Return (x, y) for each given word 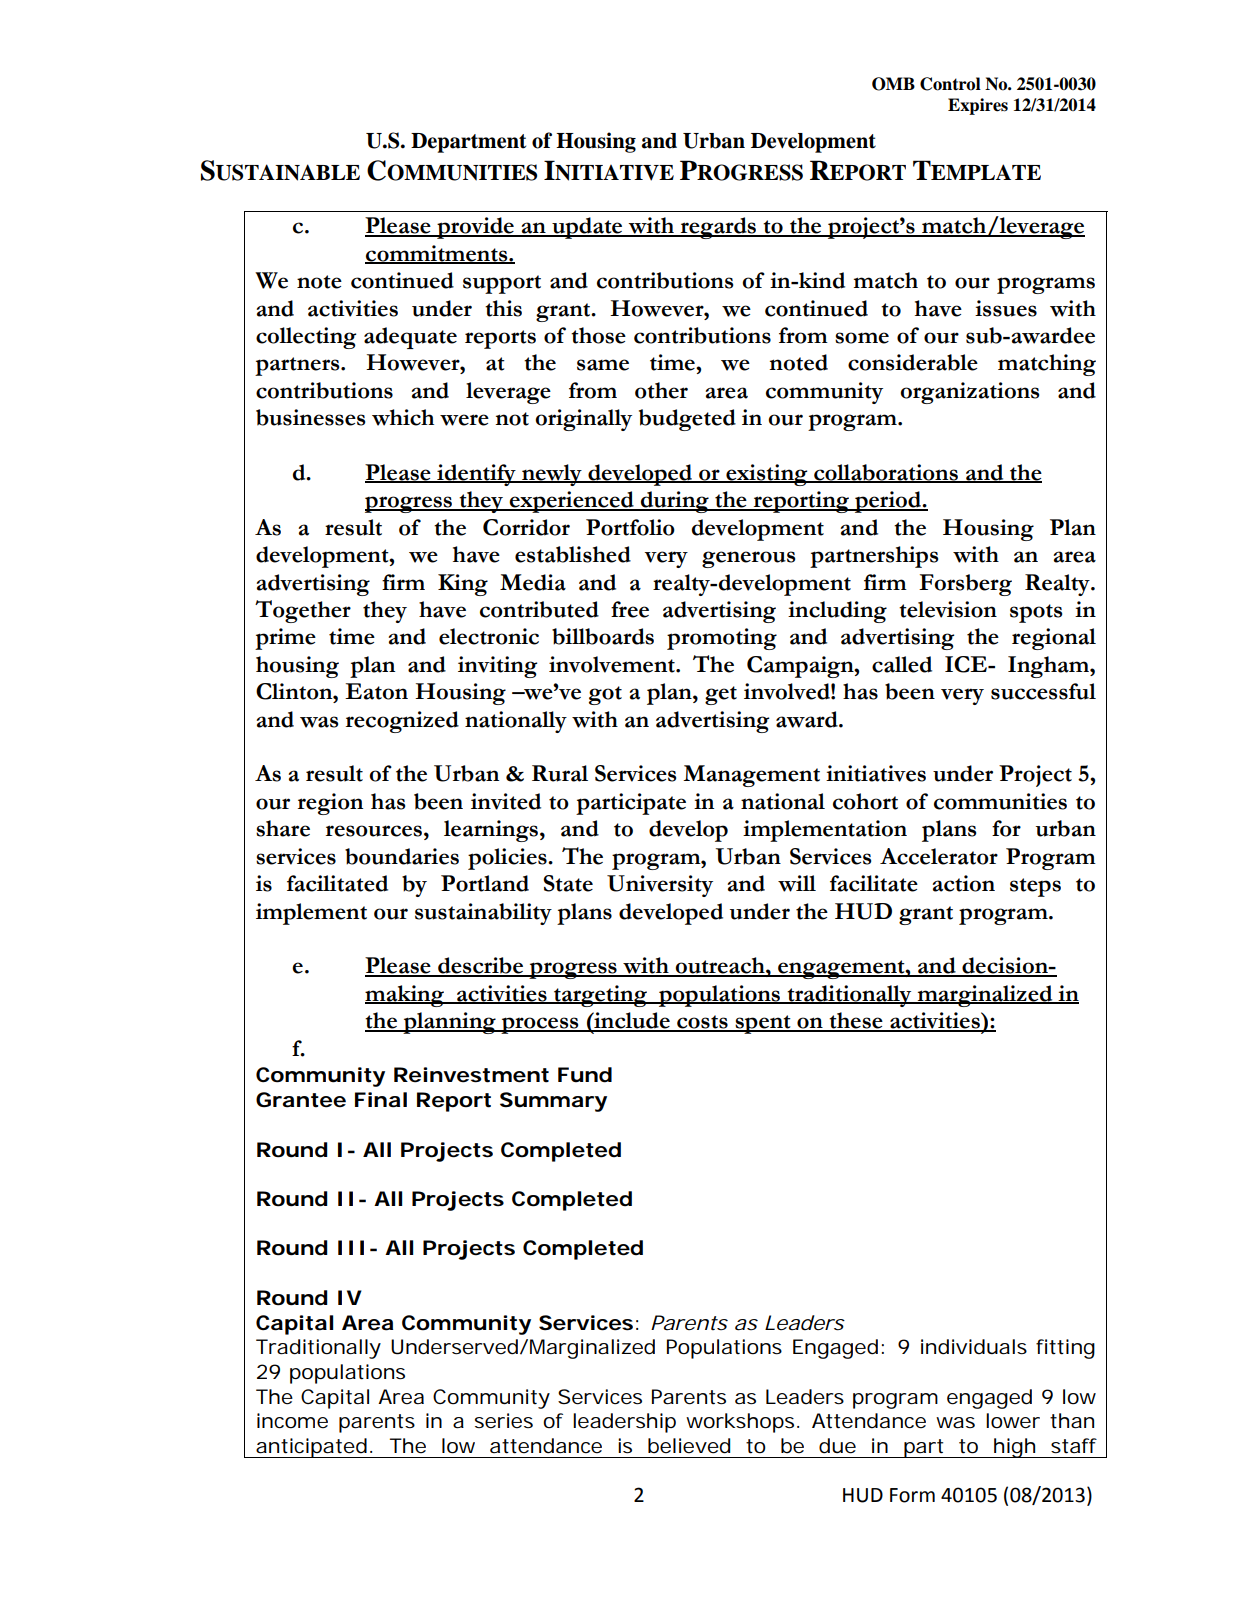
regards (718, 228)
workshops (742, 1423)
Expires (978, 106)
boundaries (402, 856)
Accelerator (939, 856)
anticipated (314, 1448)
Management (751, 776)
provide (475, 228)
